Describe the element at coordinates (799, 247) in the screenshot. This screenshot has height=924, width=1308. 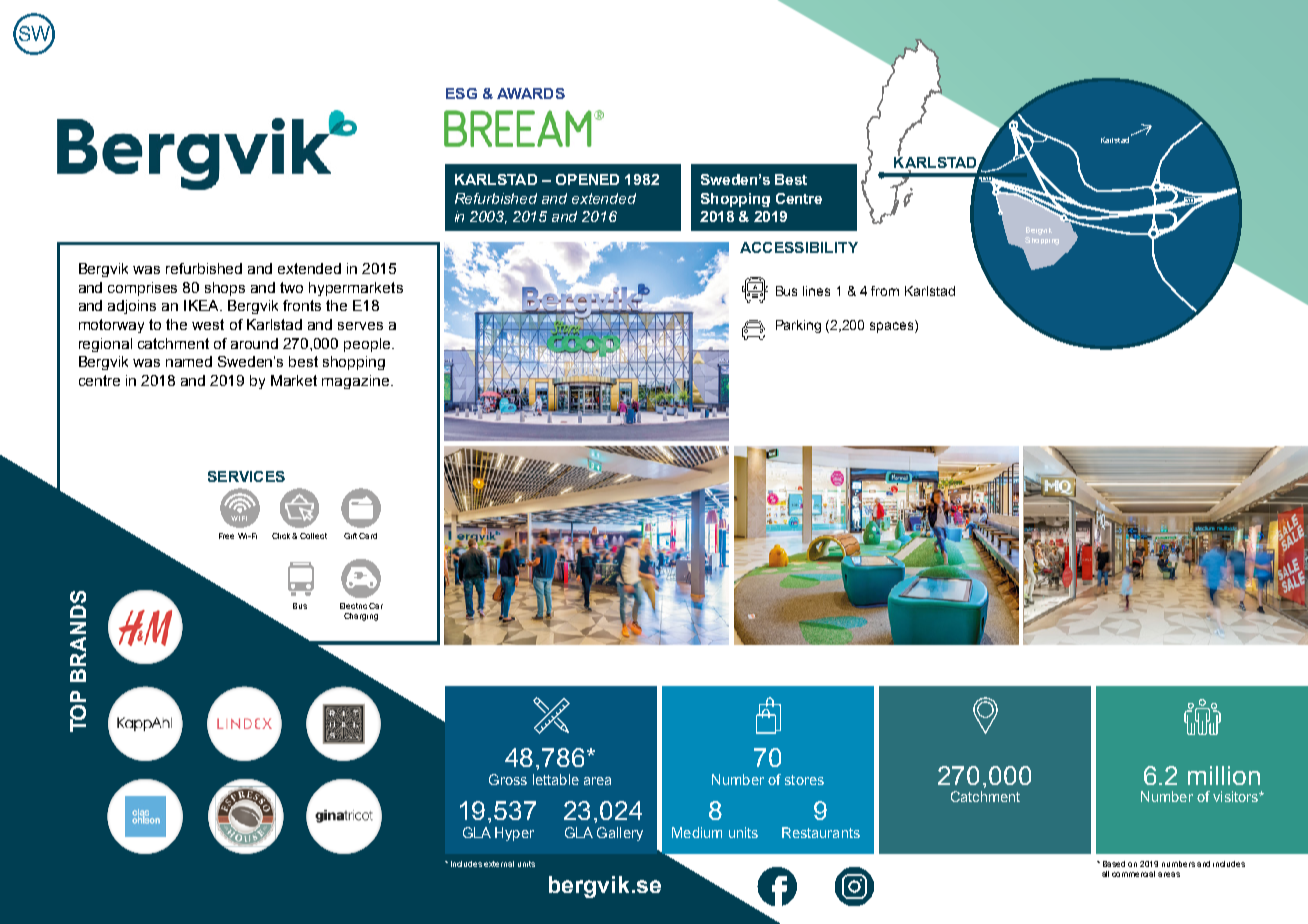
I see `ACCESSIBILITY` at that location.
